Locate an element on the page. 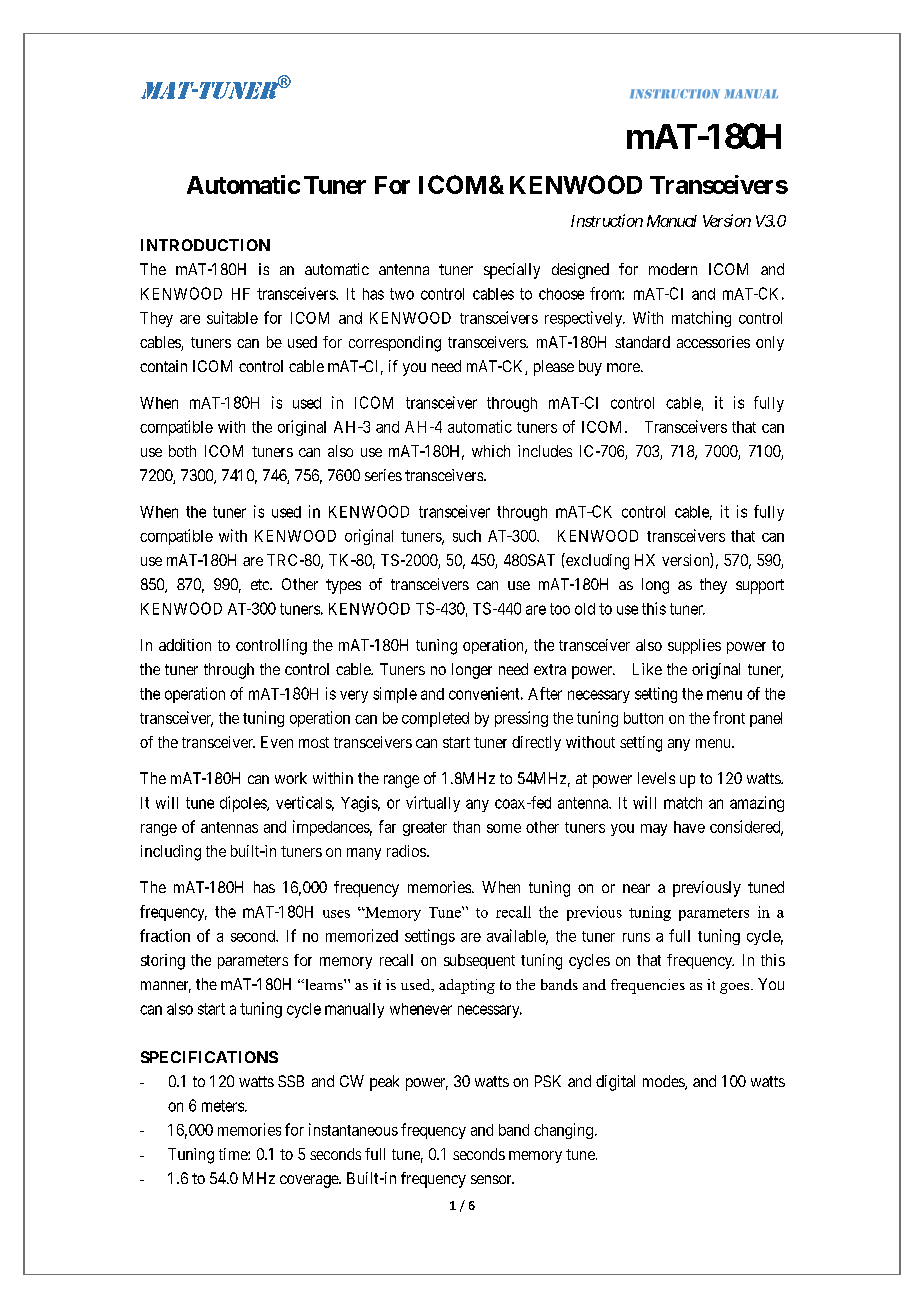  time is located at coordinates (234, 1154).
